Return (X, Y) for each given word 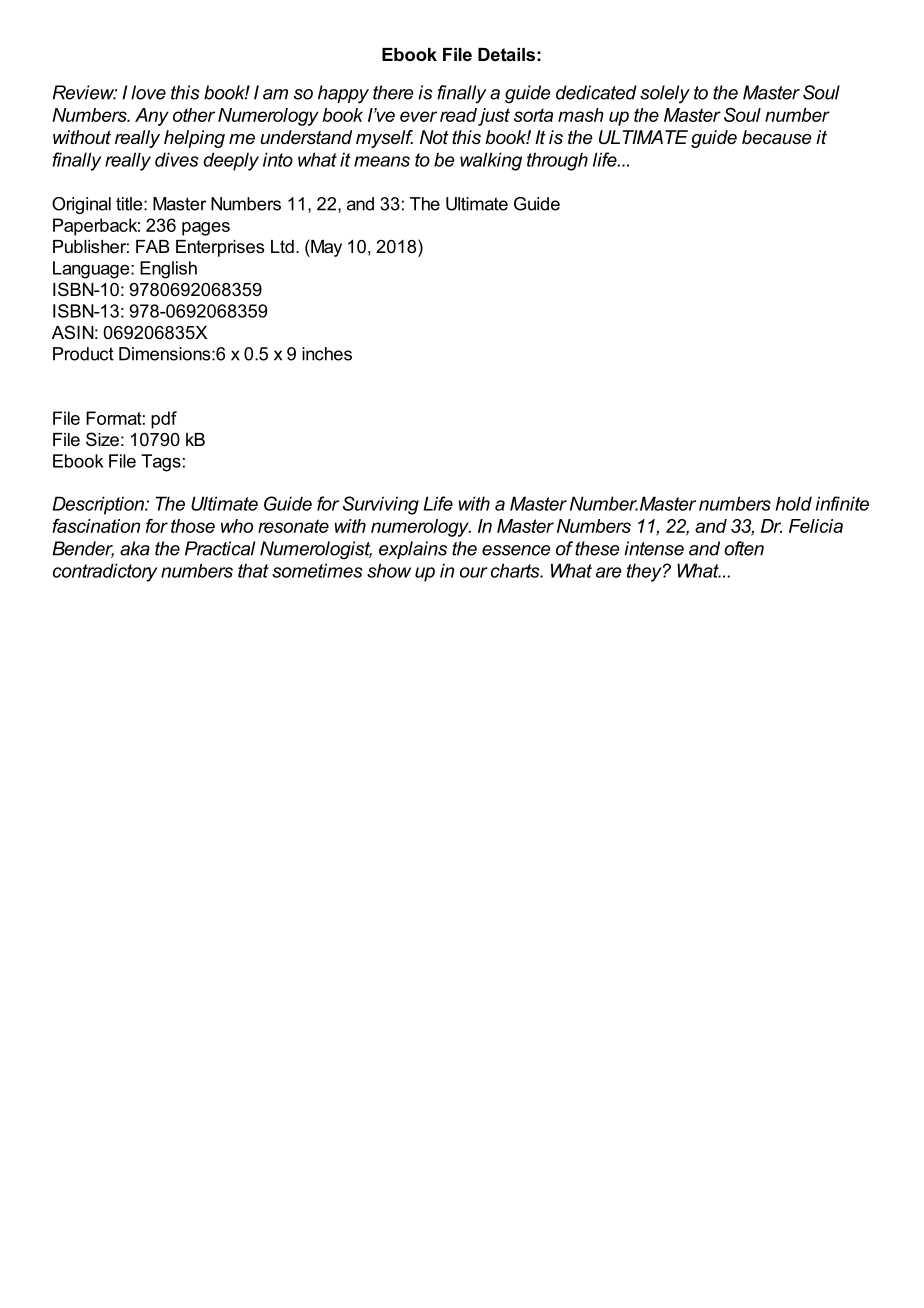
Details (506, 54)
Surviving (381, 505)
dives (176, 159)
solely (665, 94)
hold (794, 503)
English (168, 270)
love (148, 92)
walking (491, 161)
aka (135, 548)
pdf (164, 420)
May (325, 248)
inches (327, 354)
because (776, 137)
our (474, 572)
